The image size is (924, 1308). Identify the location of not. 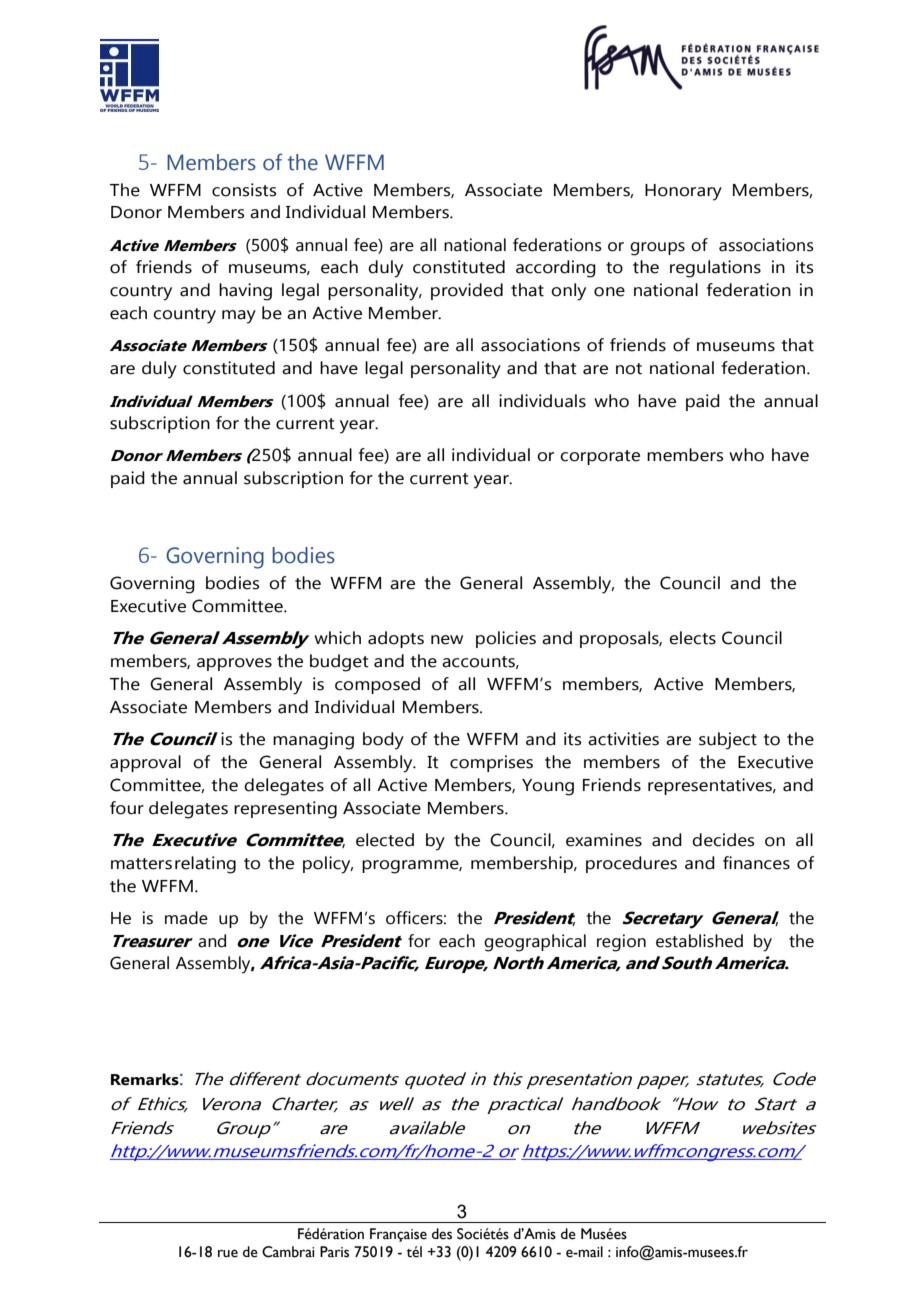
(629, 369).
